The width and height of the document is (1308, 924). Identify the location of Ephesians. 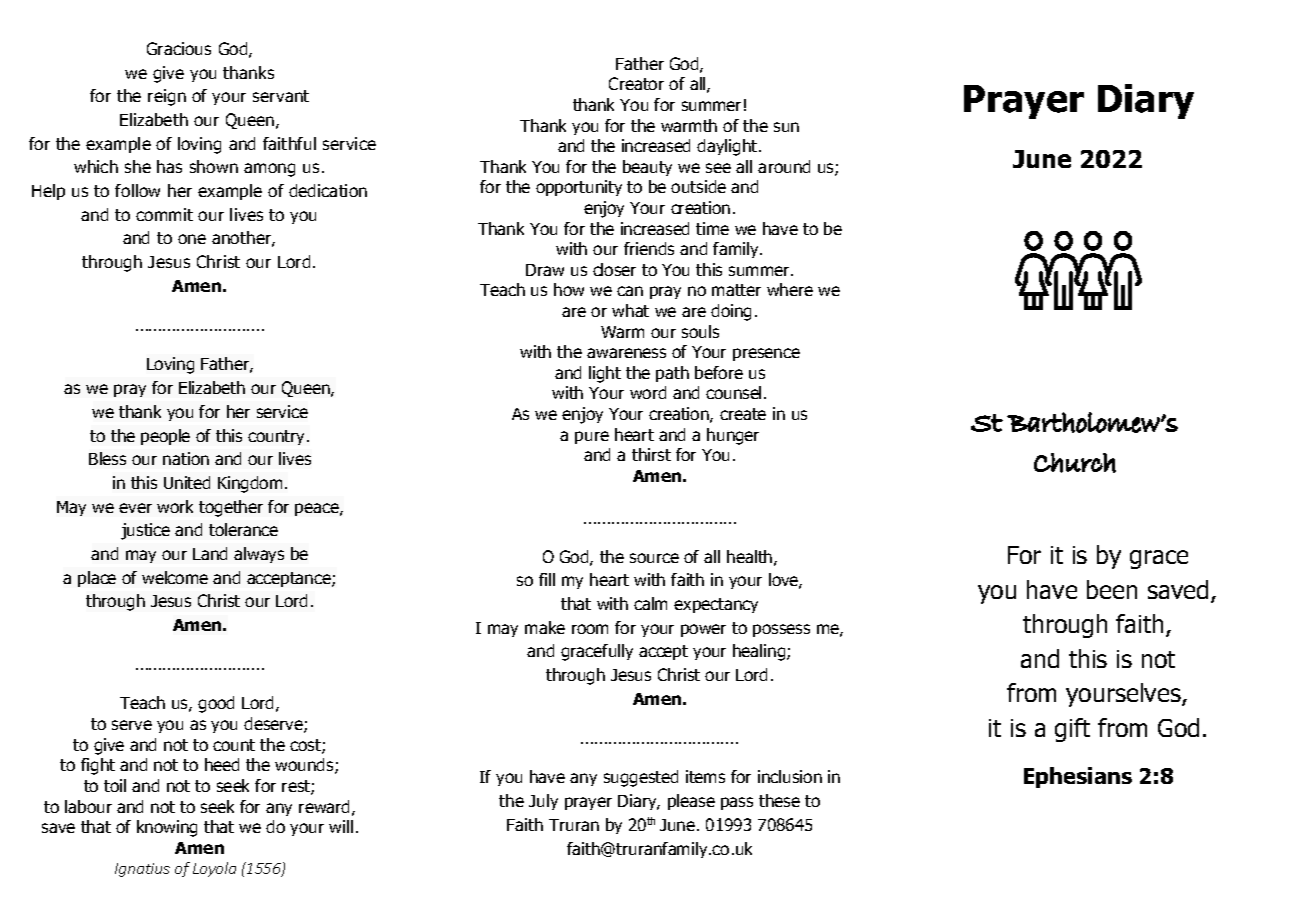
(1078, 777).
